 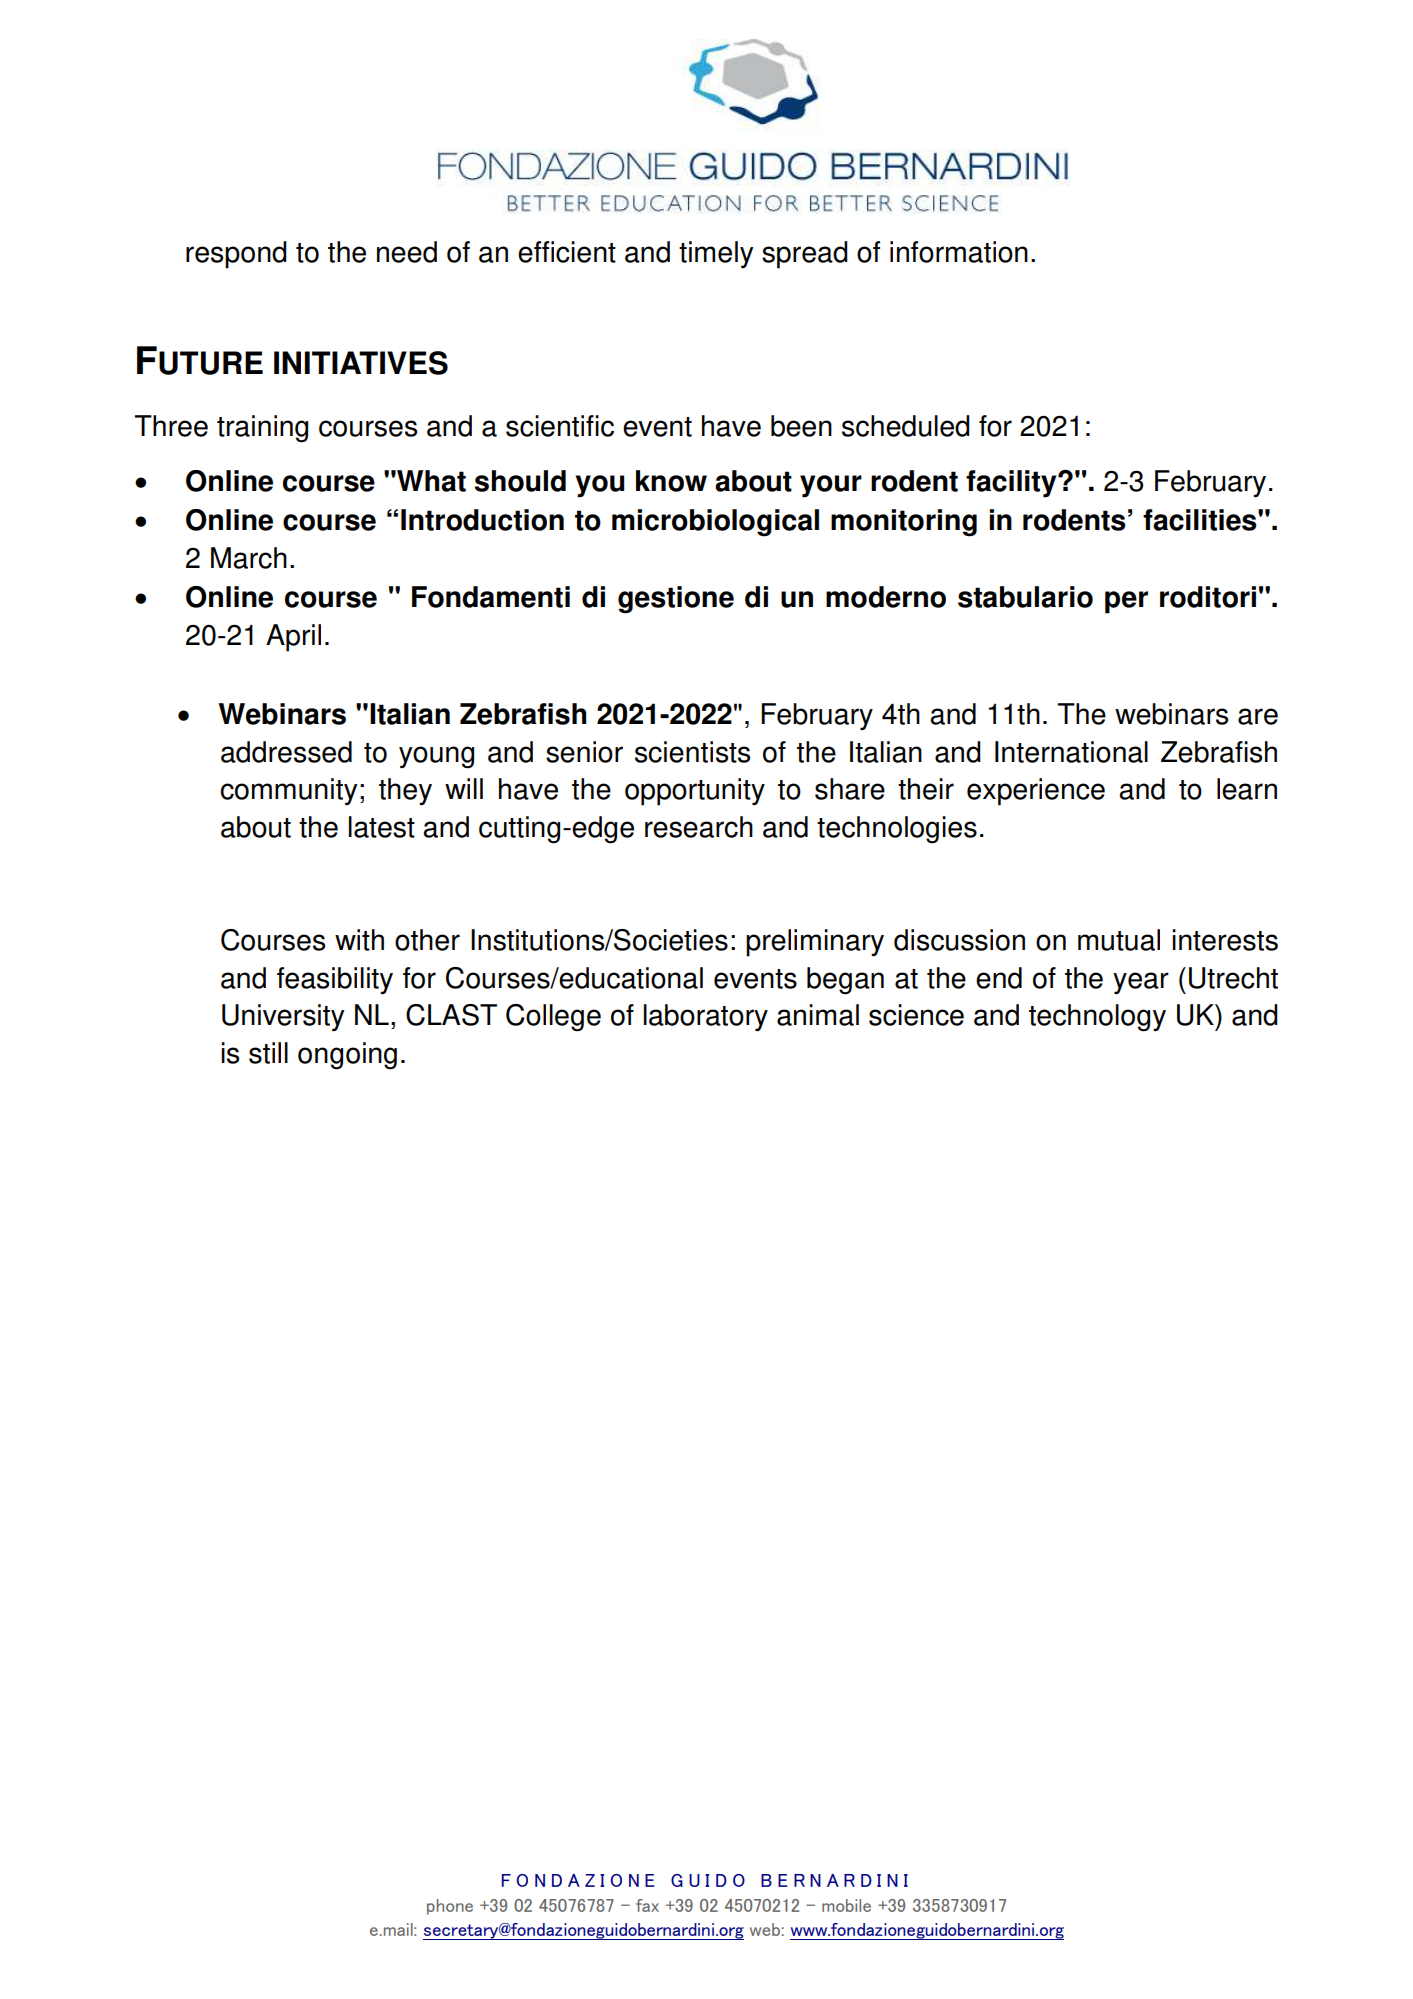 I want to click on respond, so click(x=236, y=255).
